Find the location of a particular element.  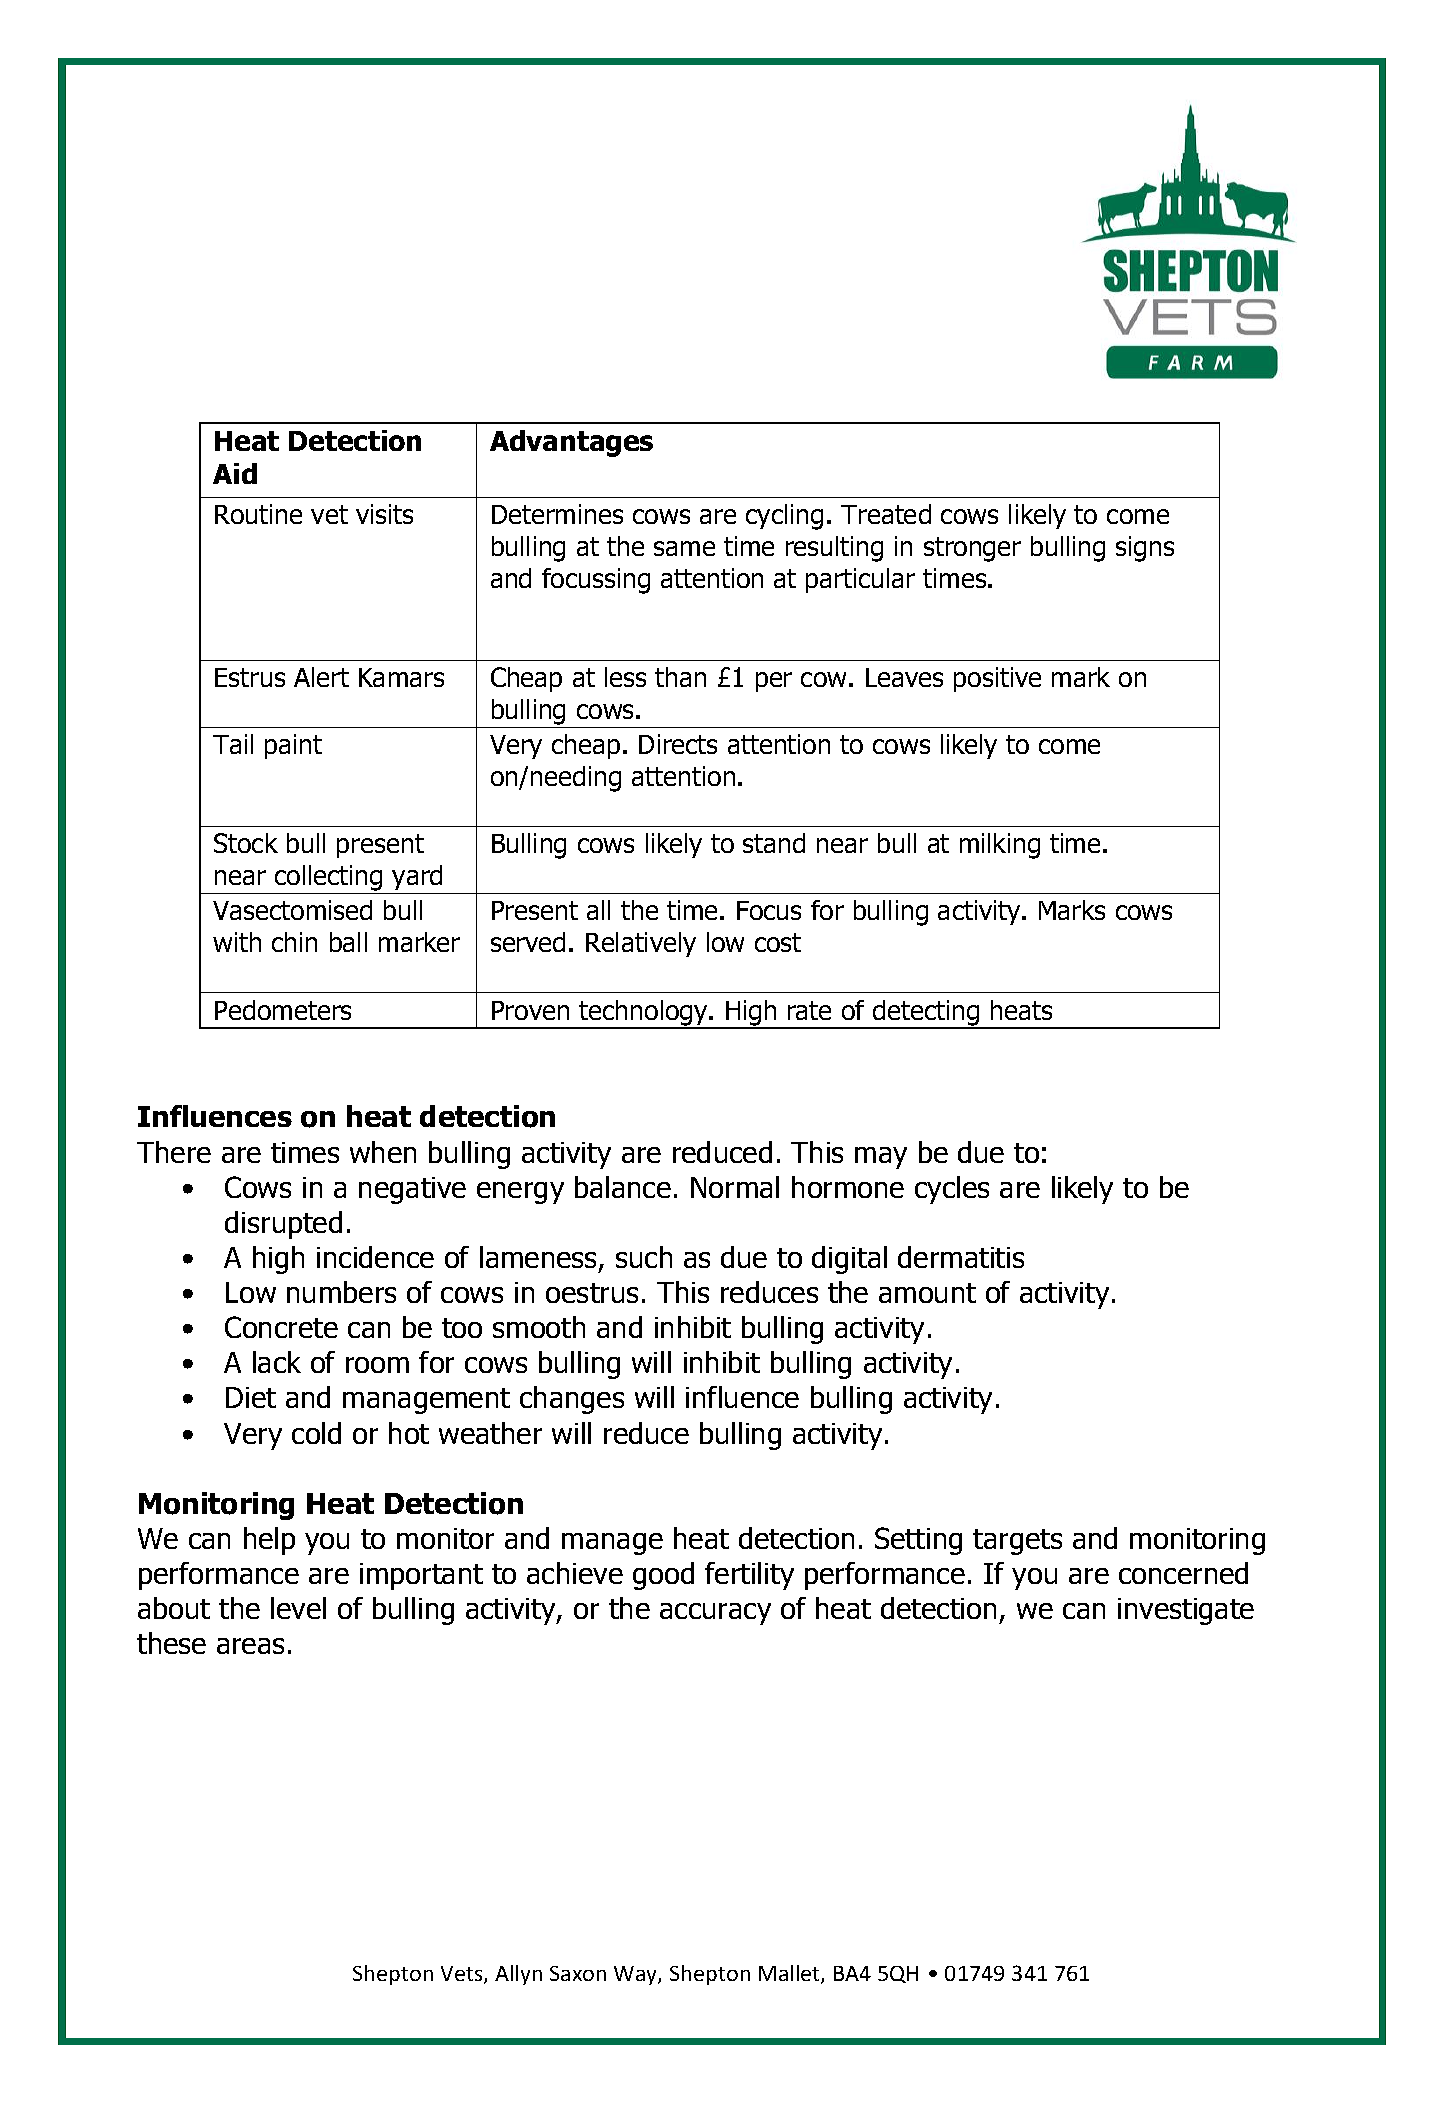

same is located at coordinates (684, 548).
